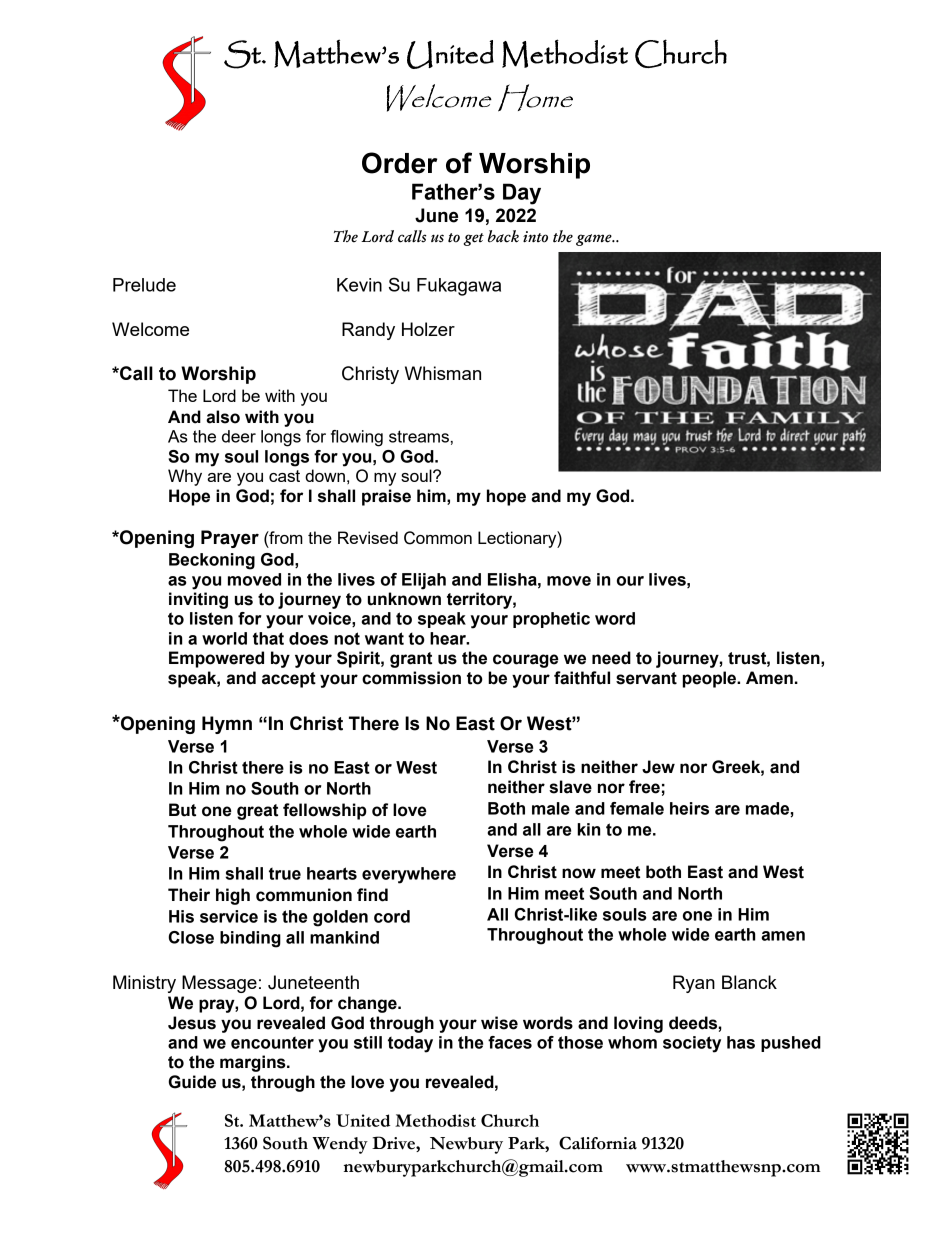 This screenshot has width=952, height=1233. What do you see at coordinates (144, 285) in the screenshot?
I see `Prelude` at bounding box center [144, 285].
